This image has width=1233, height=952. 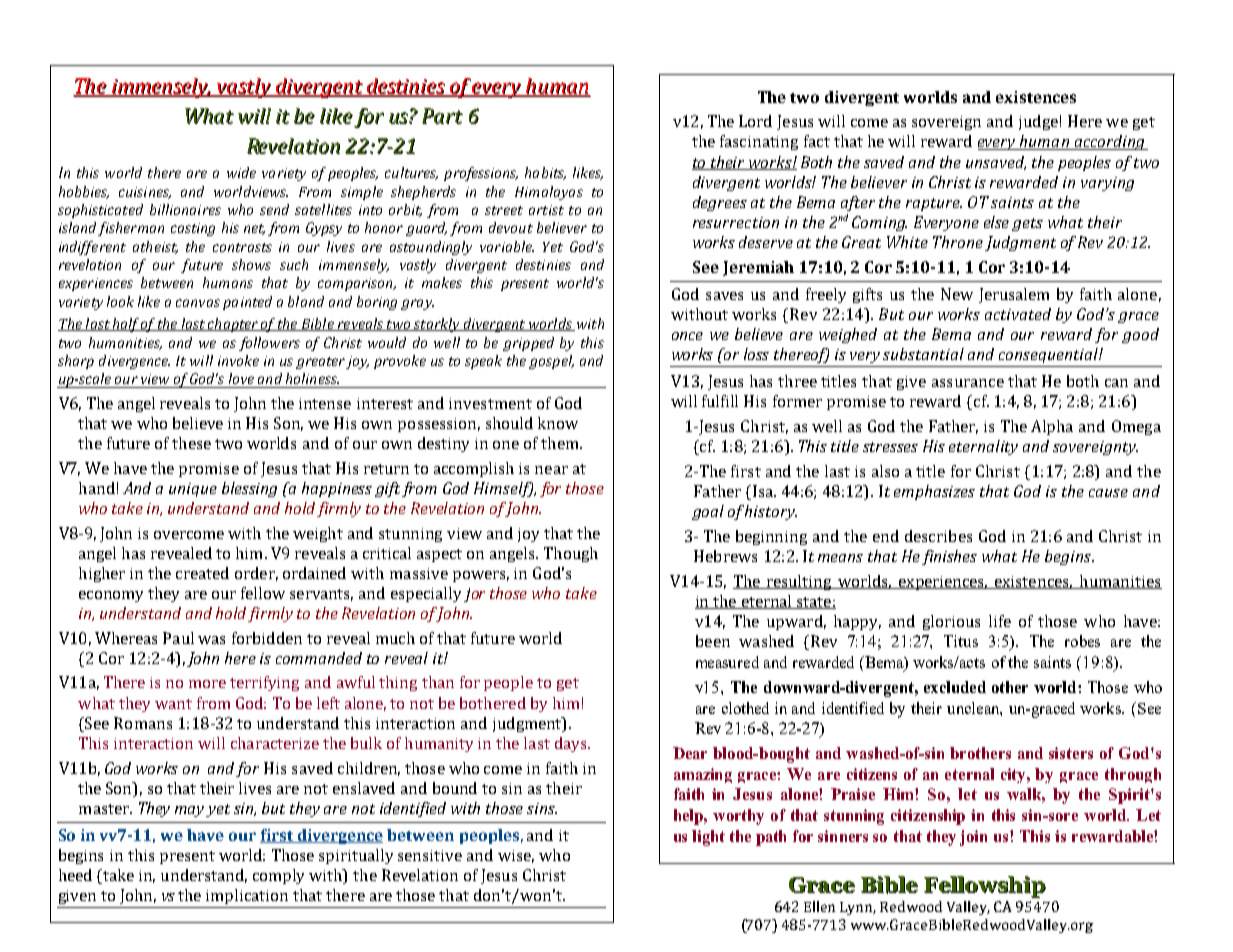 What do you see at coordinates (143, 723) in the image?
I see `Romans` at bounding box center [143, 723].
